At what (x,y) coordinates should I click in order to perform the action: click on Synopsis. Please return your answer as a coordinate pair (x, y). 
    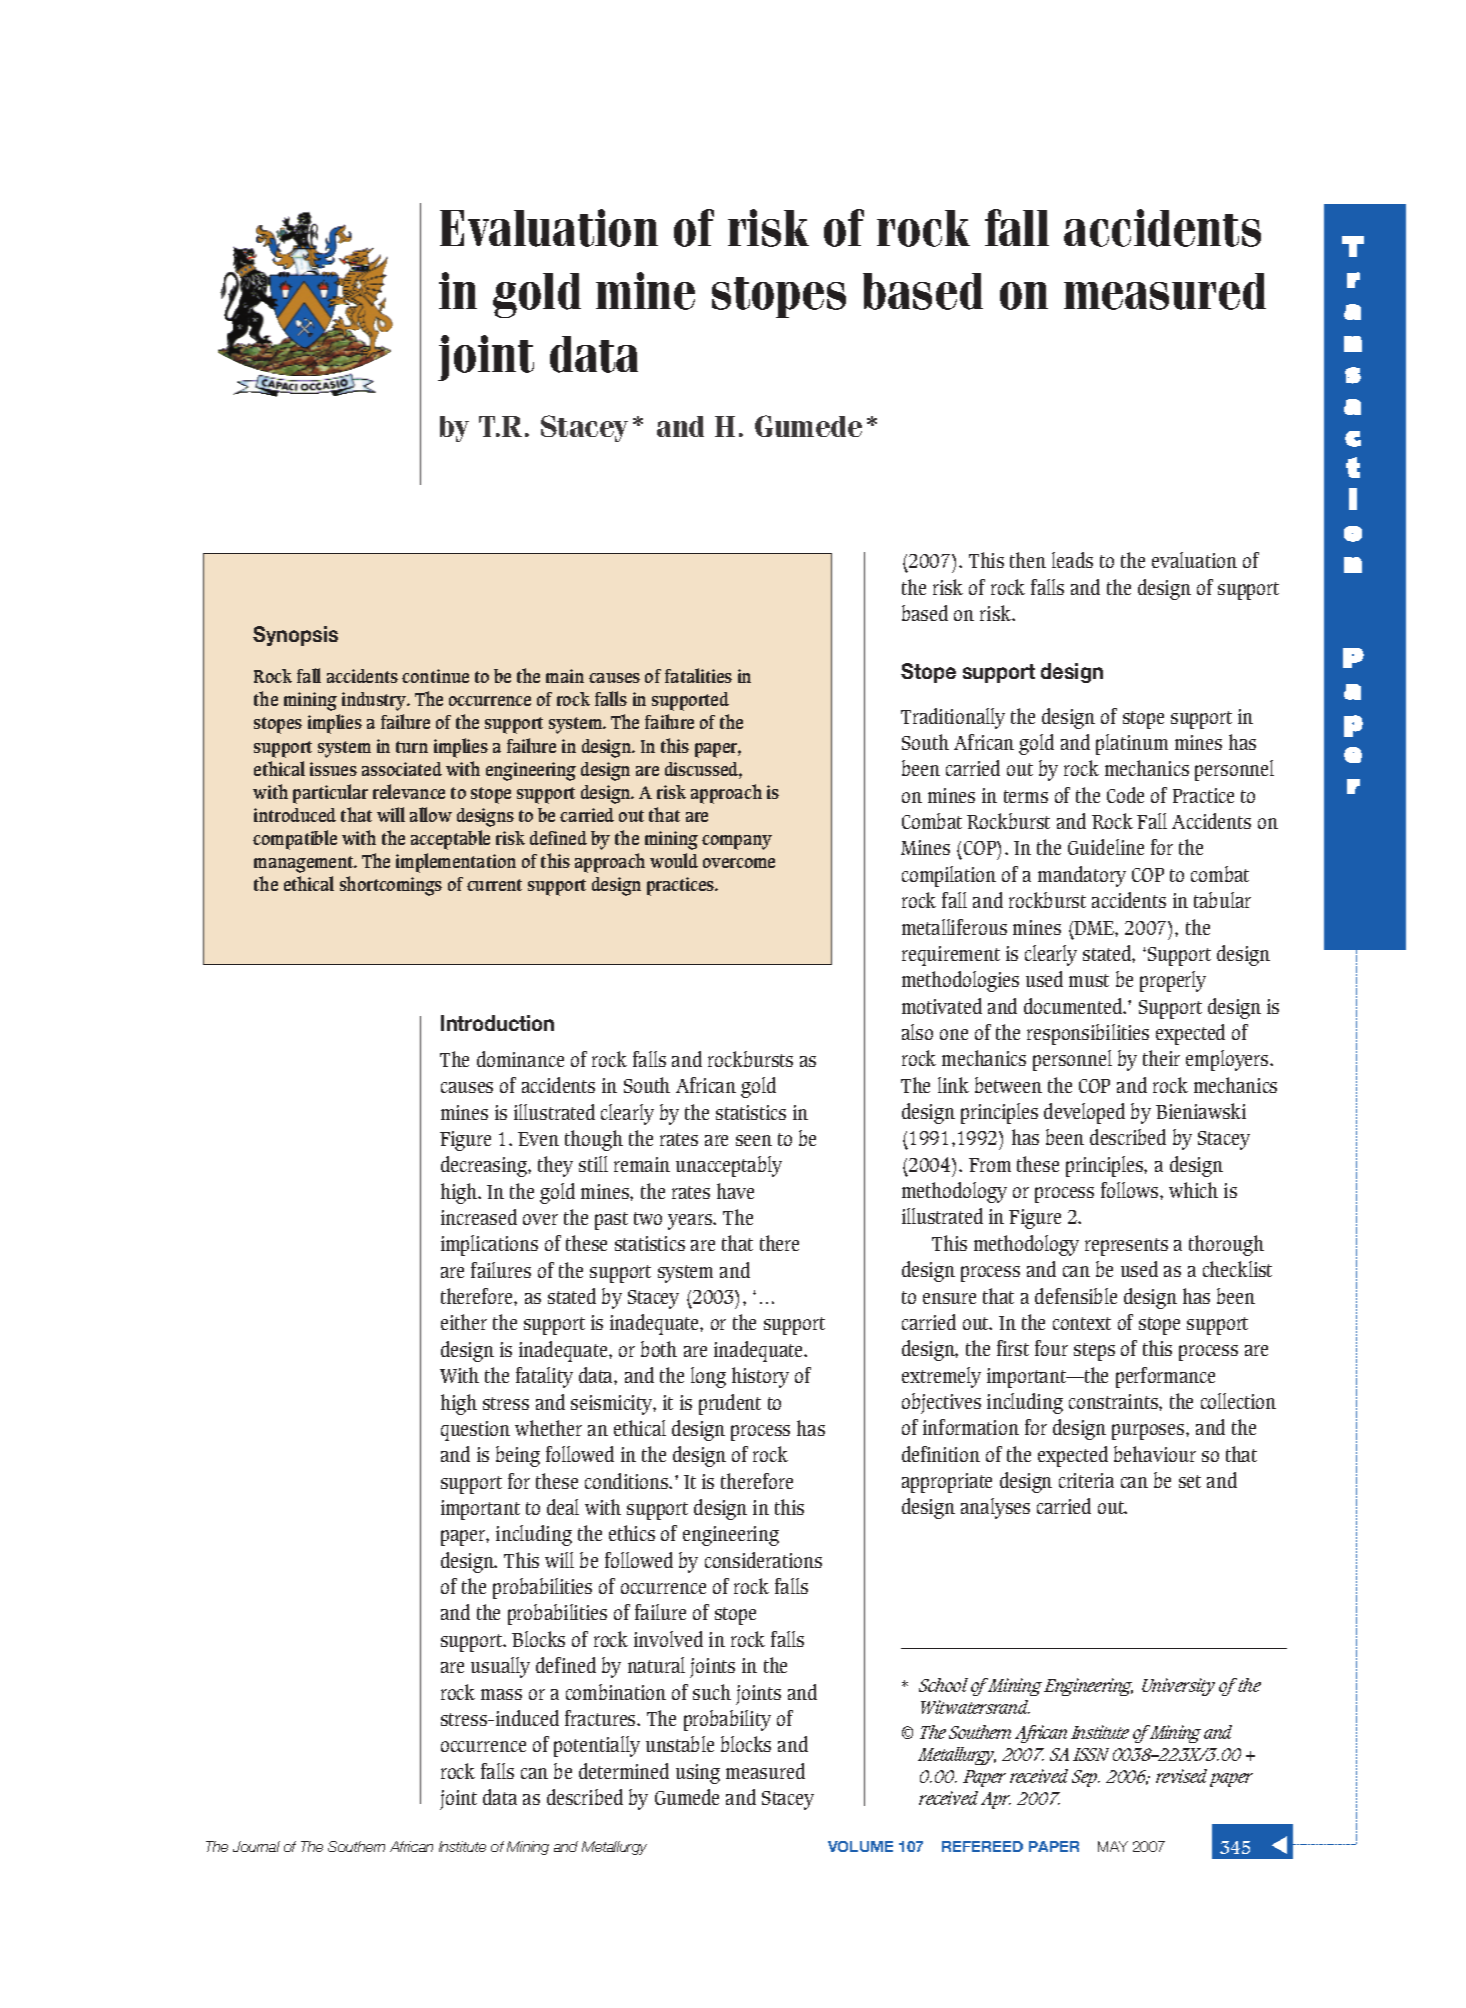
    Looking at the image, I should click on (295, 636).
